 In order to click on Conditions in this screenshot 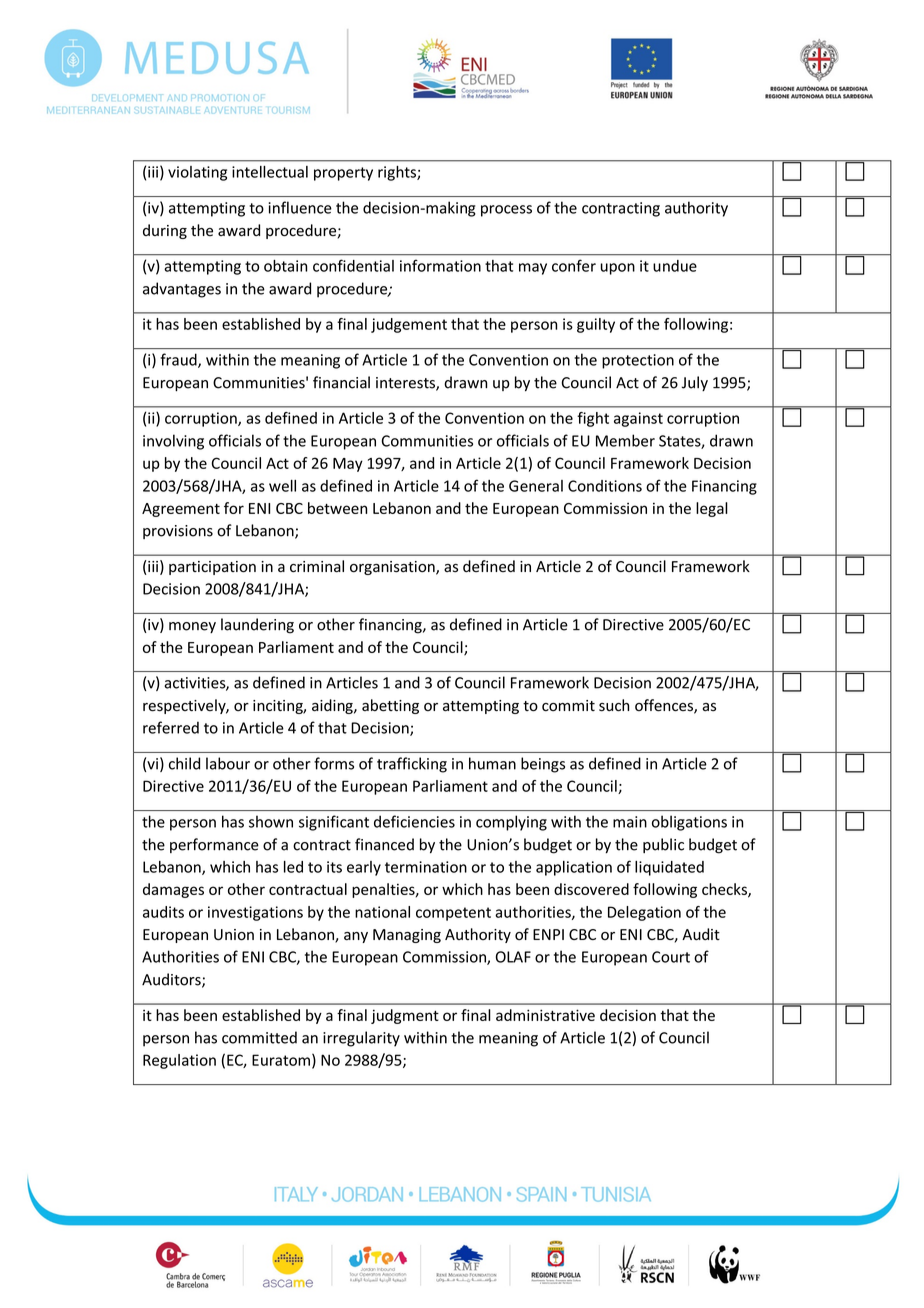, I will do `click(605, 486)`.
